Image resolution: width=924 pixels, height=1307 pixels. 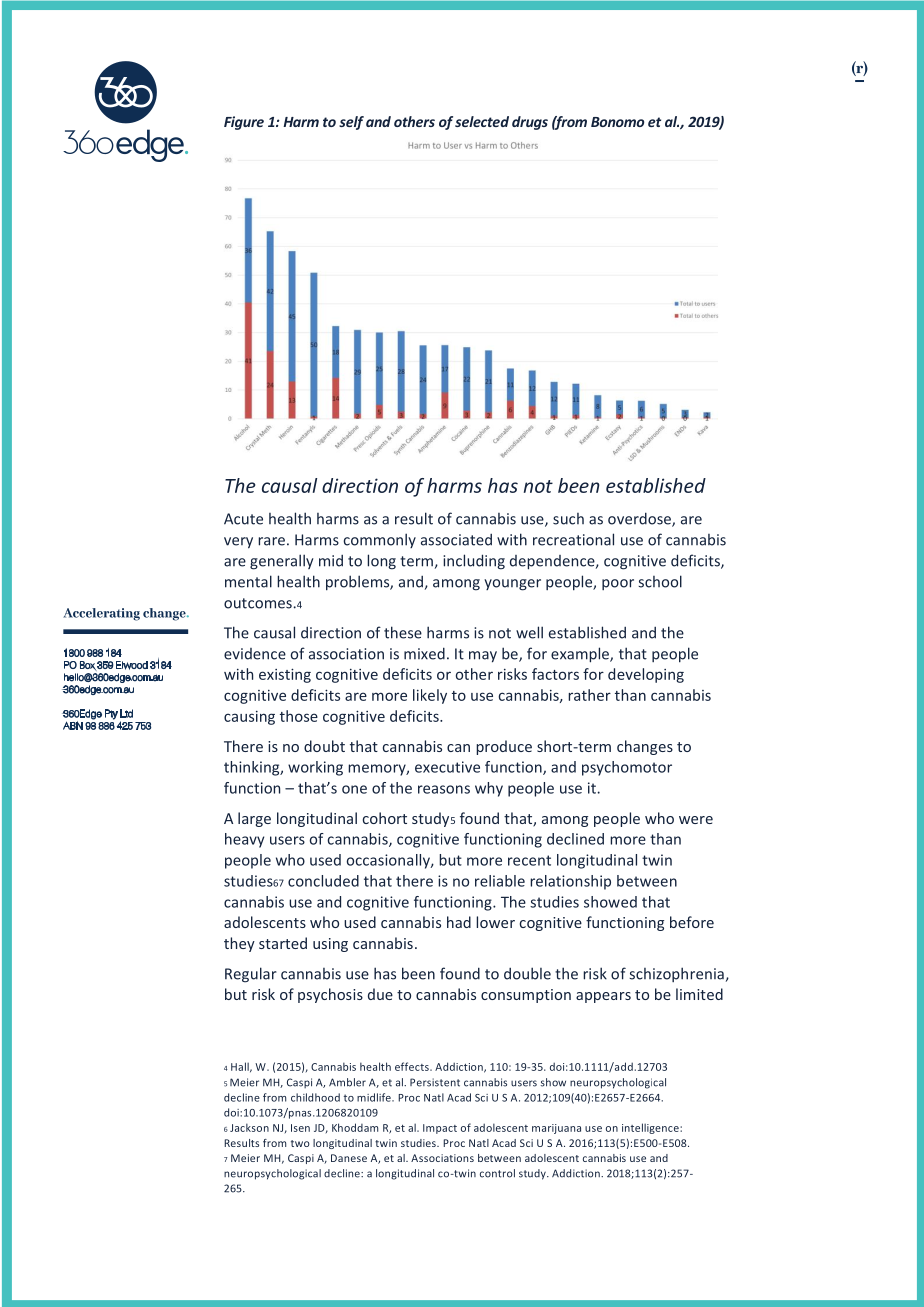 I want to click on Bonomo, so click(x=617, y=122).
